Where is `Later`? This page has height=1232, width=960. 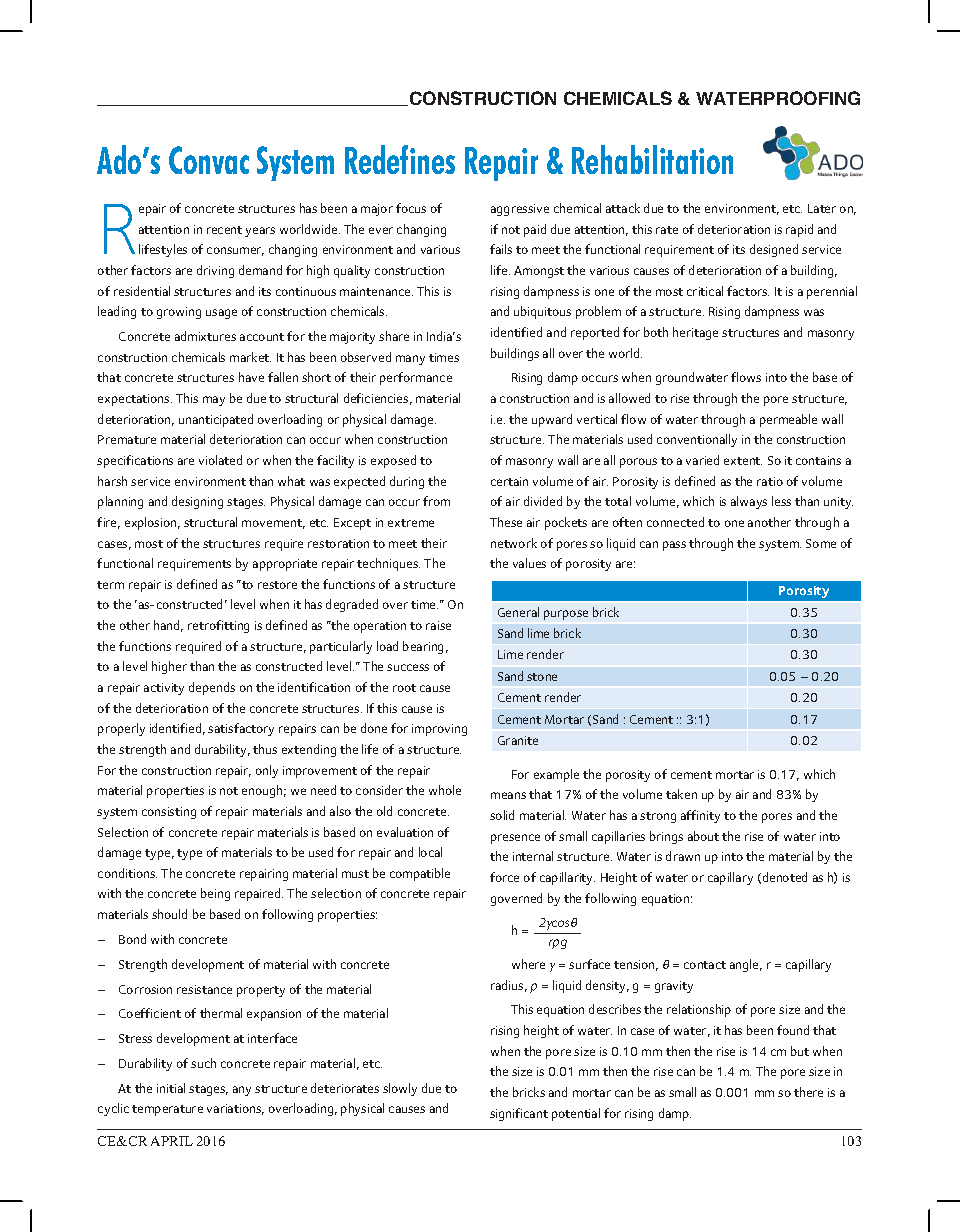
Later is located at coordinates (822, 208).
